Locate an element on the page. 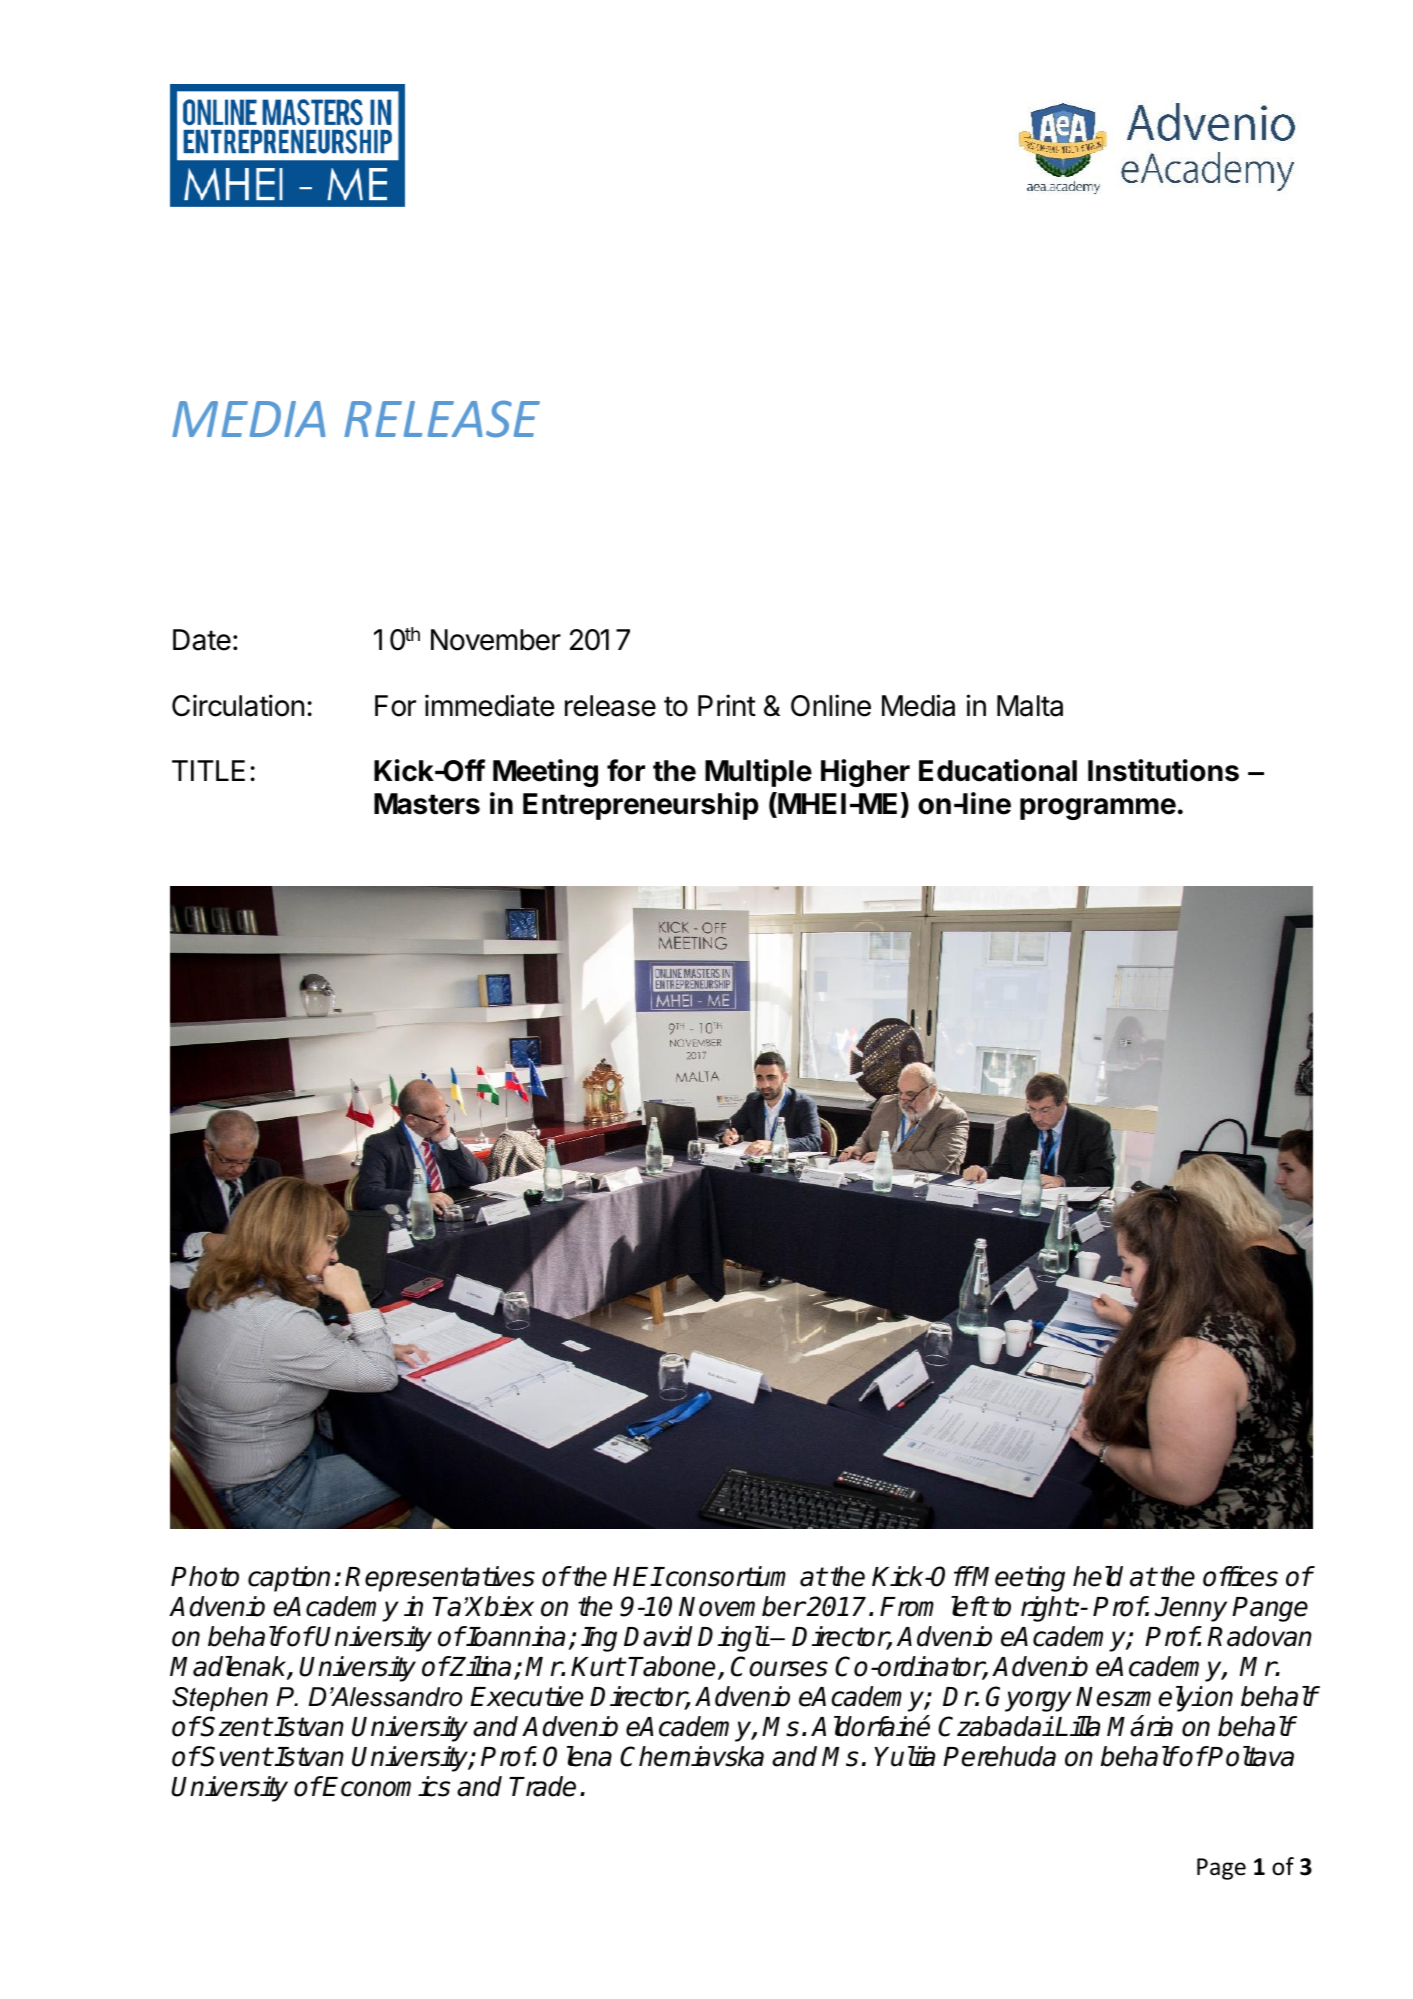 The width and height of the document is (1413, 1999). Representatives is located at coordinates (440, 1579).
